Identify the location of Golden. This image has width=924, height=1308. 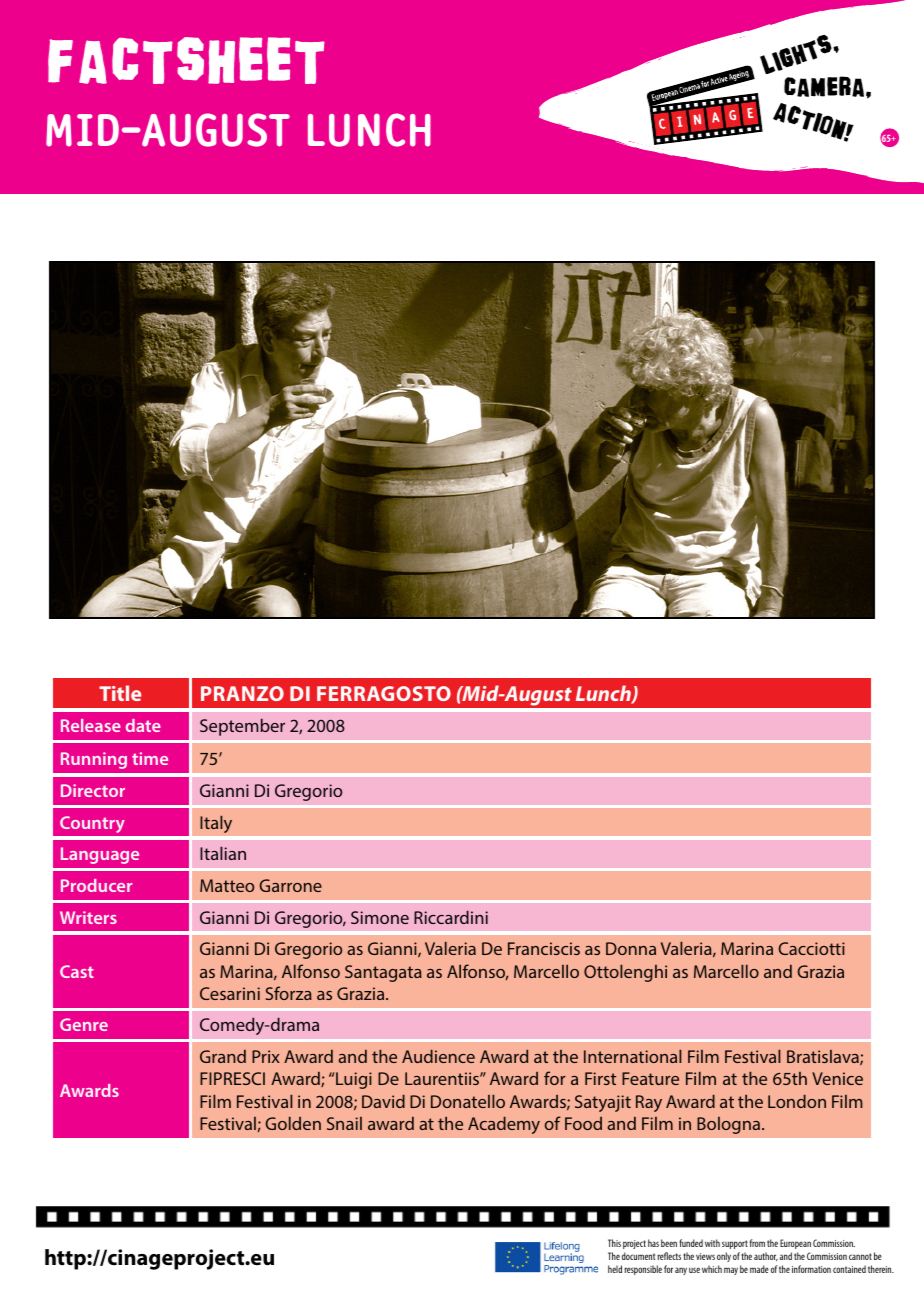
(293, 1123).
